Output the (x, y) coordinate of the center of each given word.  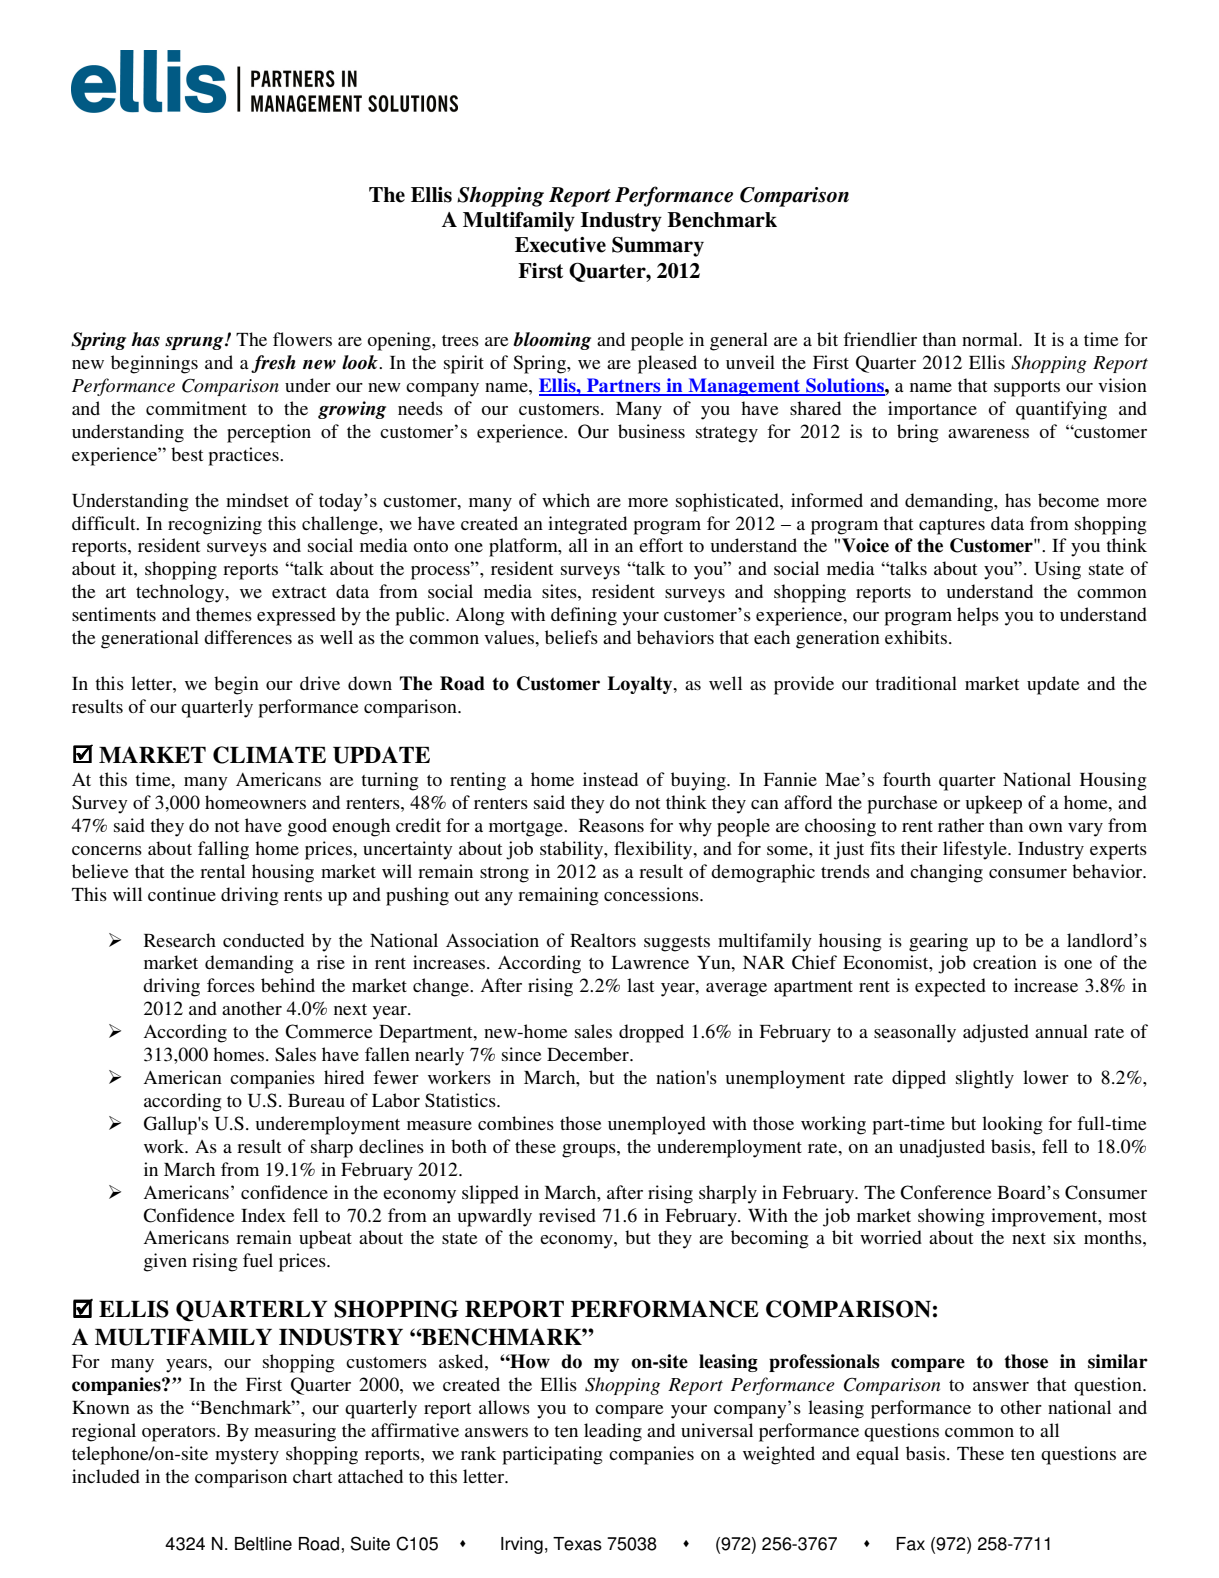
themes (224, 614)
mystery (247, 1457)
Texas (577, 1544)
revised (567, 1215)
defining (584, 616)
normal (991, 339)
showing (951, 1217)
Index (263, 1215)
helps (978, 616)
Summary (658, 246)
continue (182, 894)
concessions (652, 894)
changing (946, 873)
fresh (273, 364)
